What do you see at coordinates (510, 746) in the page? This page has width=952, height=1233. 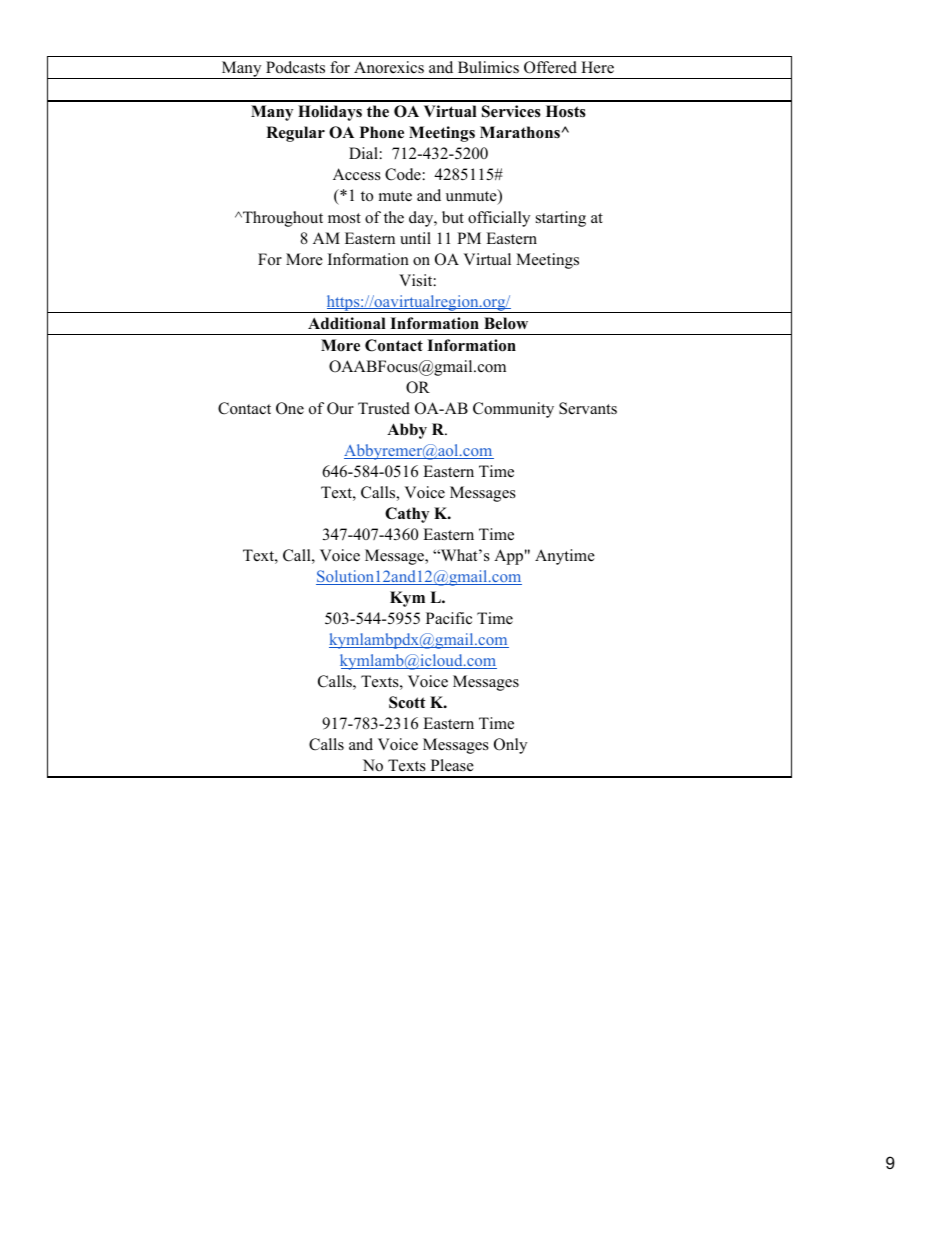 I see `Only` at bounding box center [510, 746].
